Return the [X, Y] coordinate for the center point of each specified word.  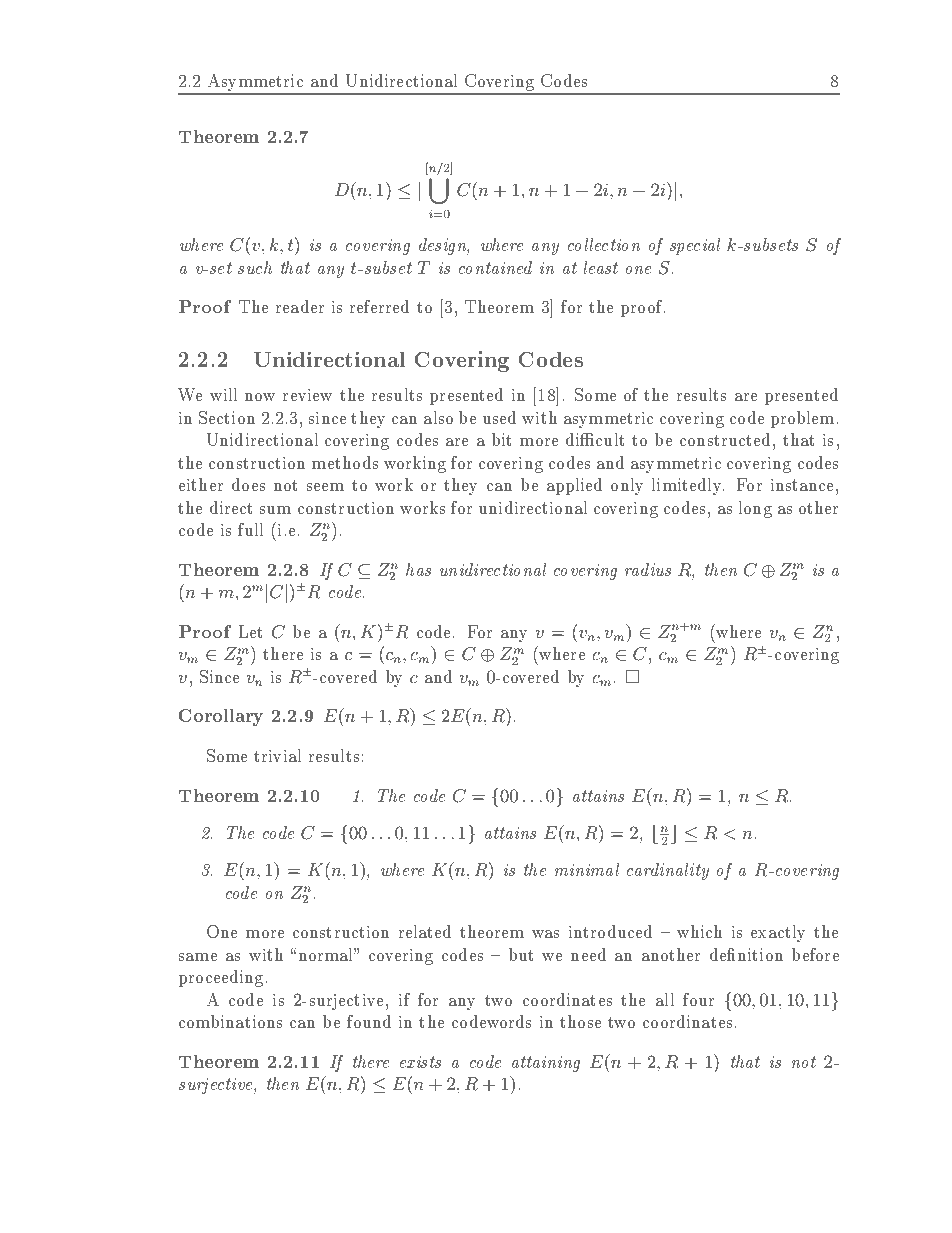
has [418, 569]
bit [501, 439]
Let [250, 631]
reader [300, 306]
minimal [587, 869]
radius [648, 569]
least [601, 267]
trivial [277, 755]
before [815, 954]
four [698, 999]
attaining [546, 1064]
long [755, 509]
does [248, 484]
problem [802, 419]
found [369, 1021]
